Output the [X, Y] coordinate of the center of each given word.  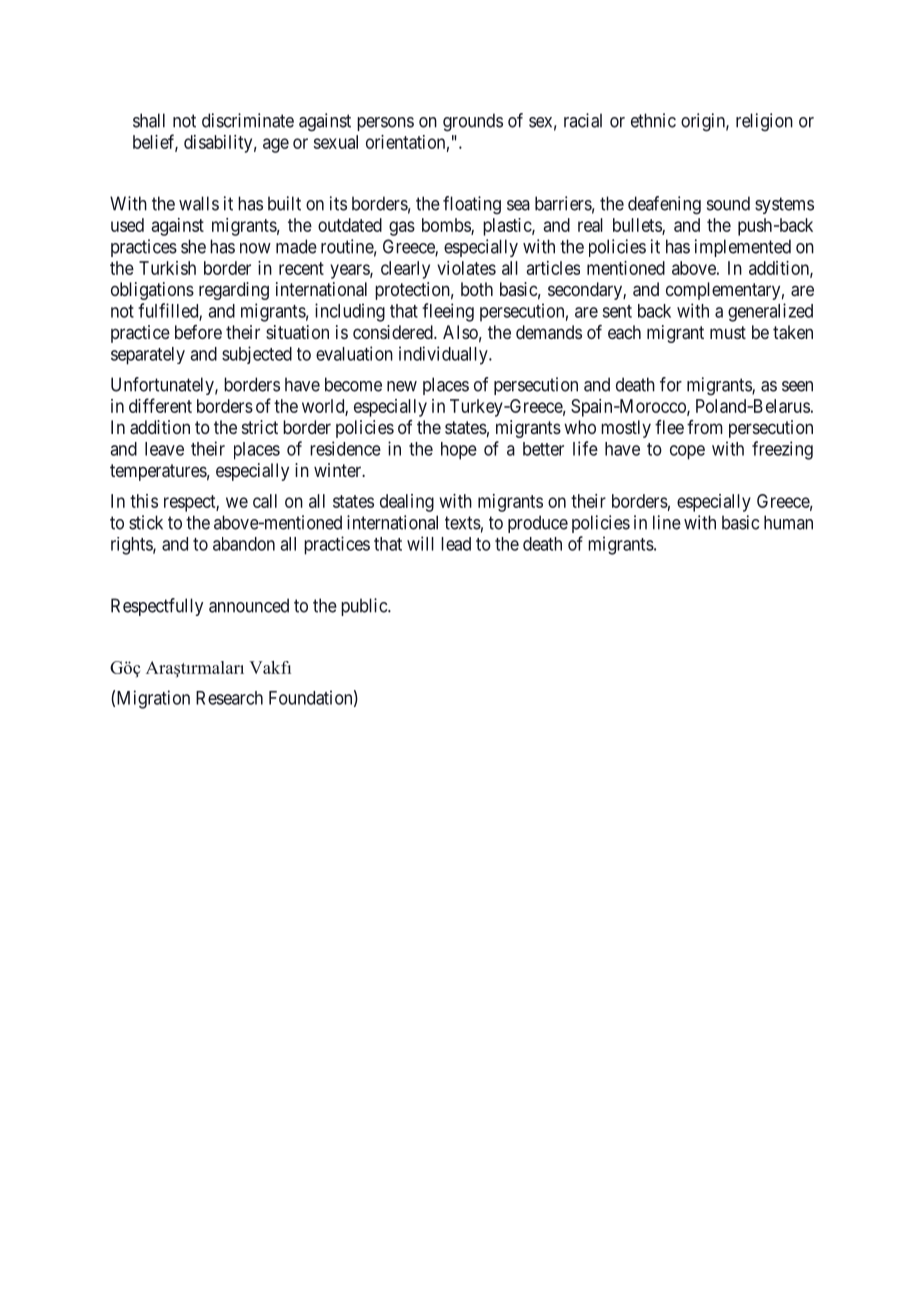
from [705, 427]
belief [155, 142]
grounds [473, 122]
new [402, 386]
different [160, 405]
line [667, 522]
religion [764, 122]
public [365, 607]
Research [229, 698]
